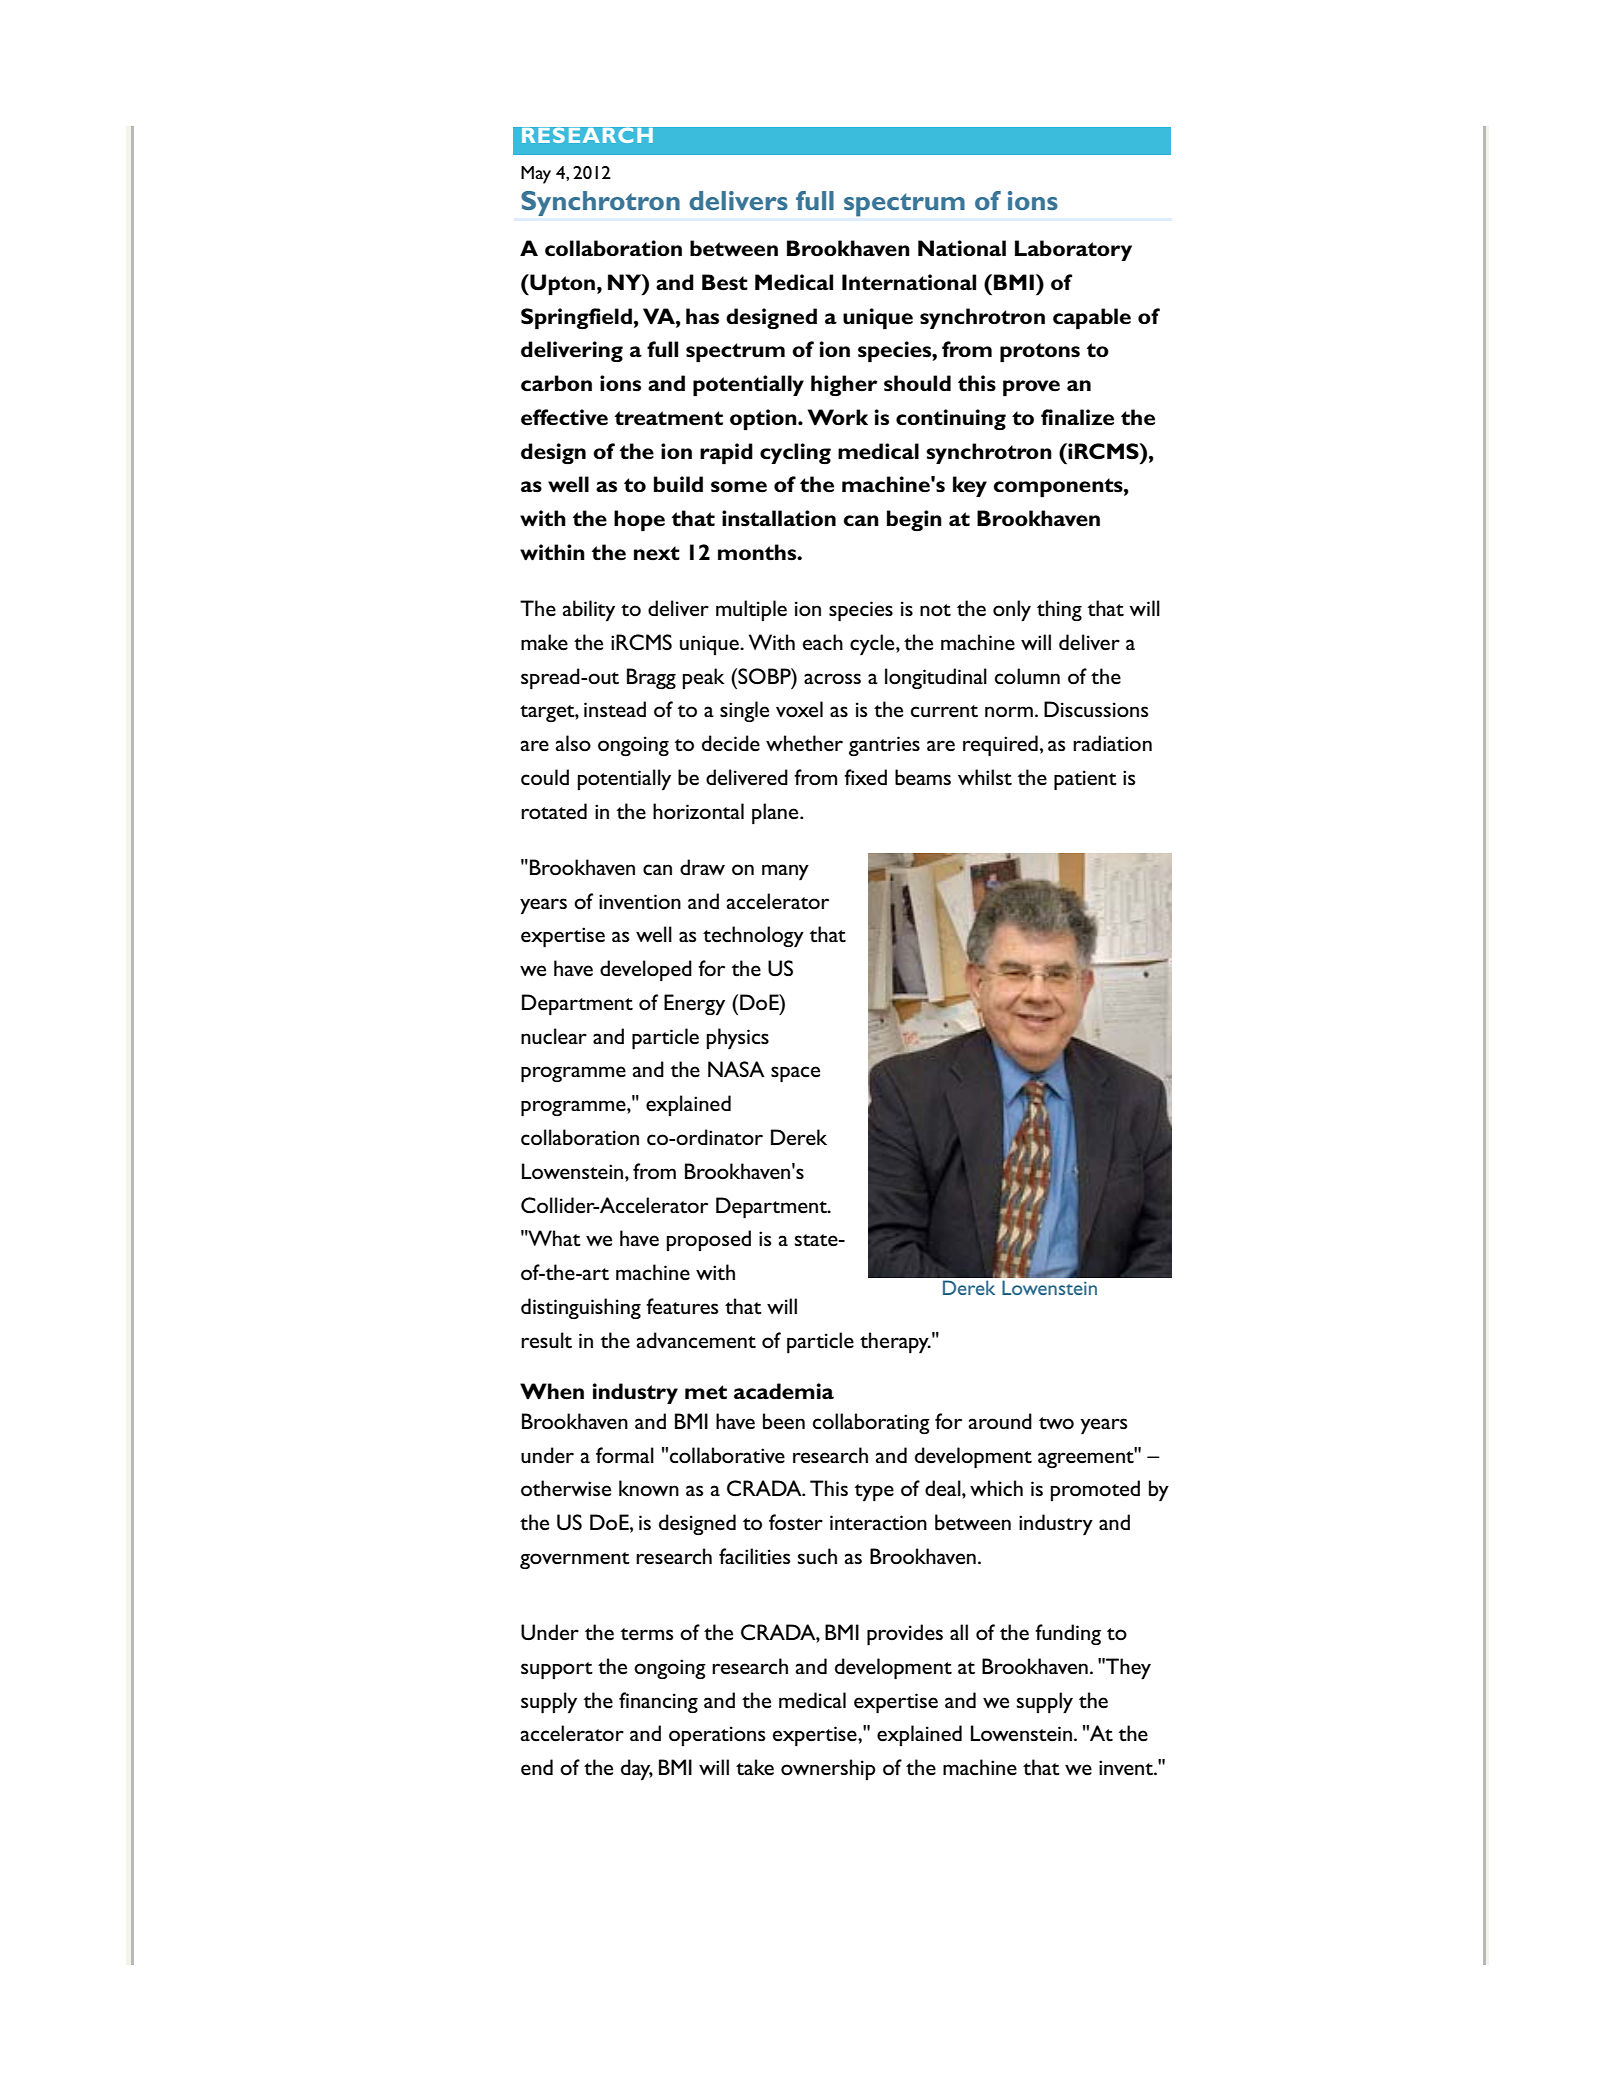 The width and height of the document is (1616, 2092). I want to click on two, so click(1056, 1423).
